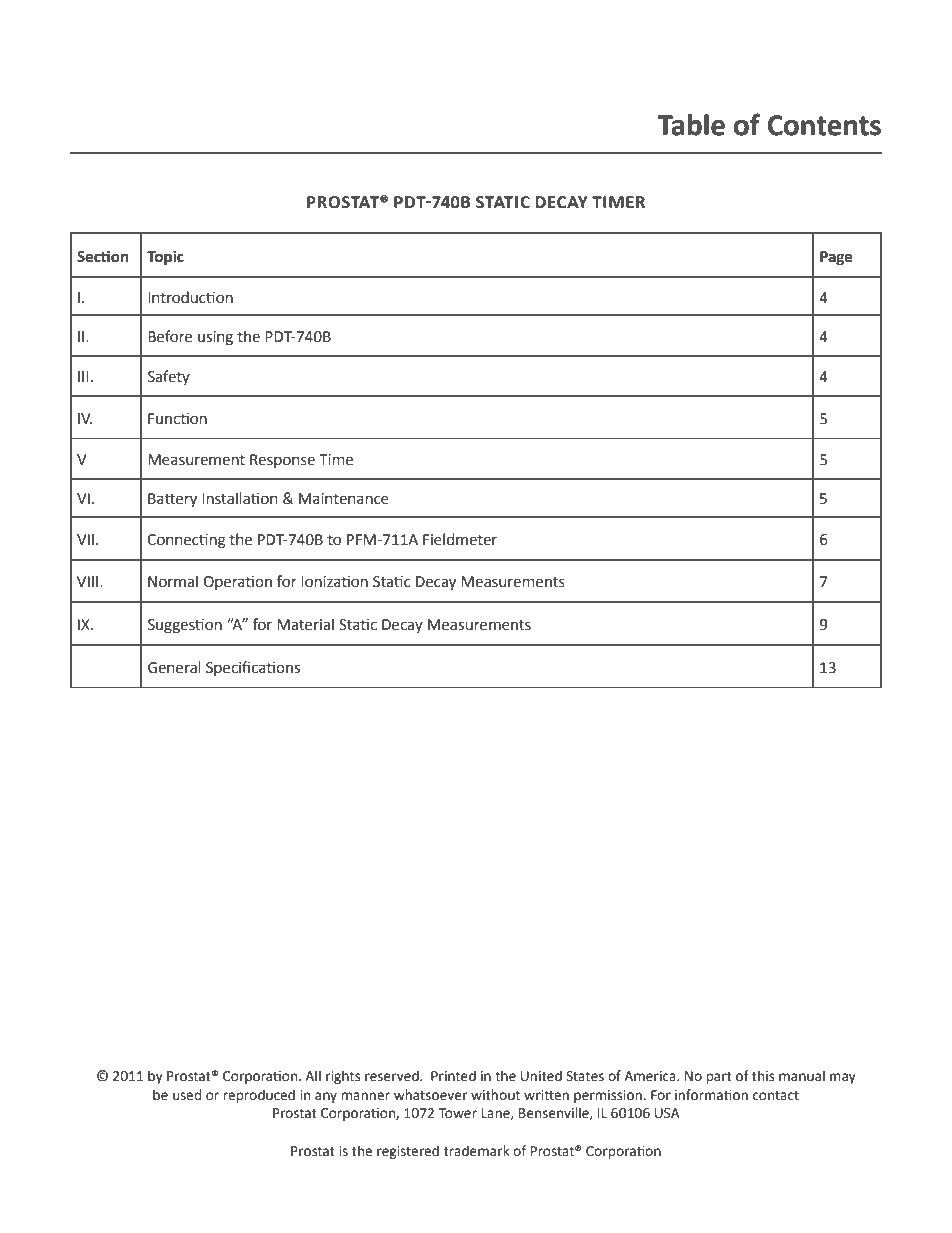  Describe the element at coordinates (174, 667) in the screenshot. I see `General` at that location.
